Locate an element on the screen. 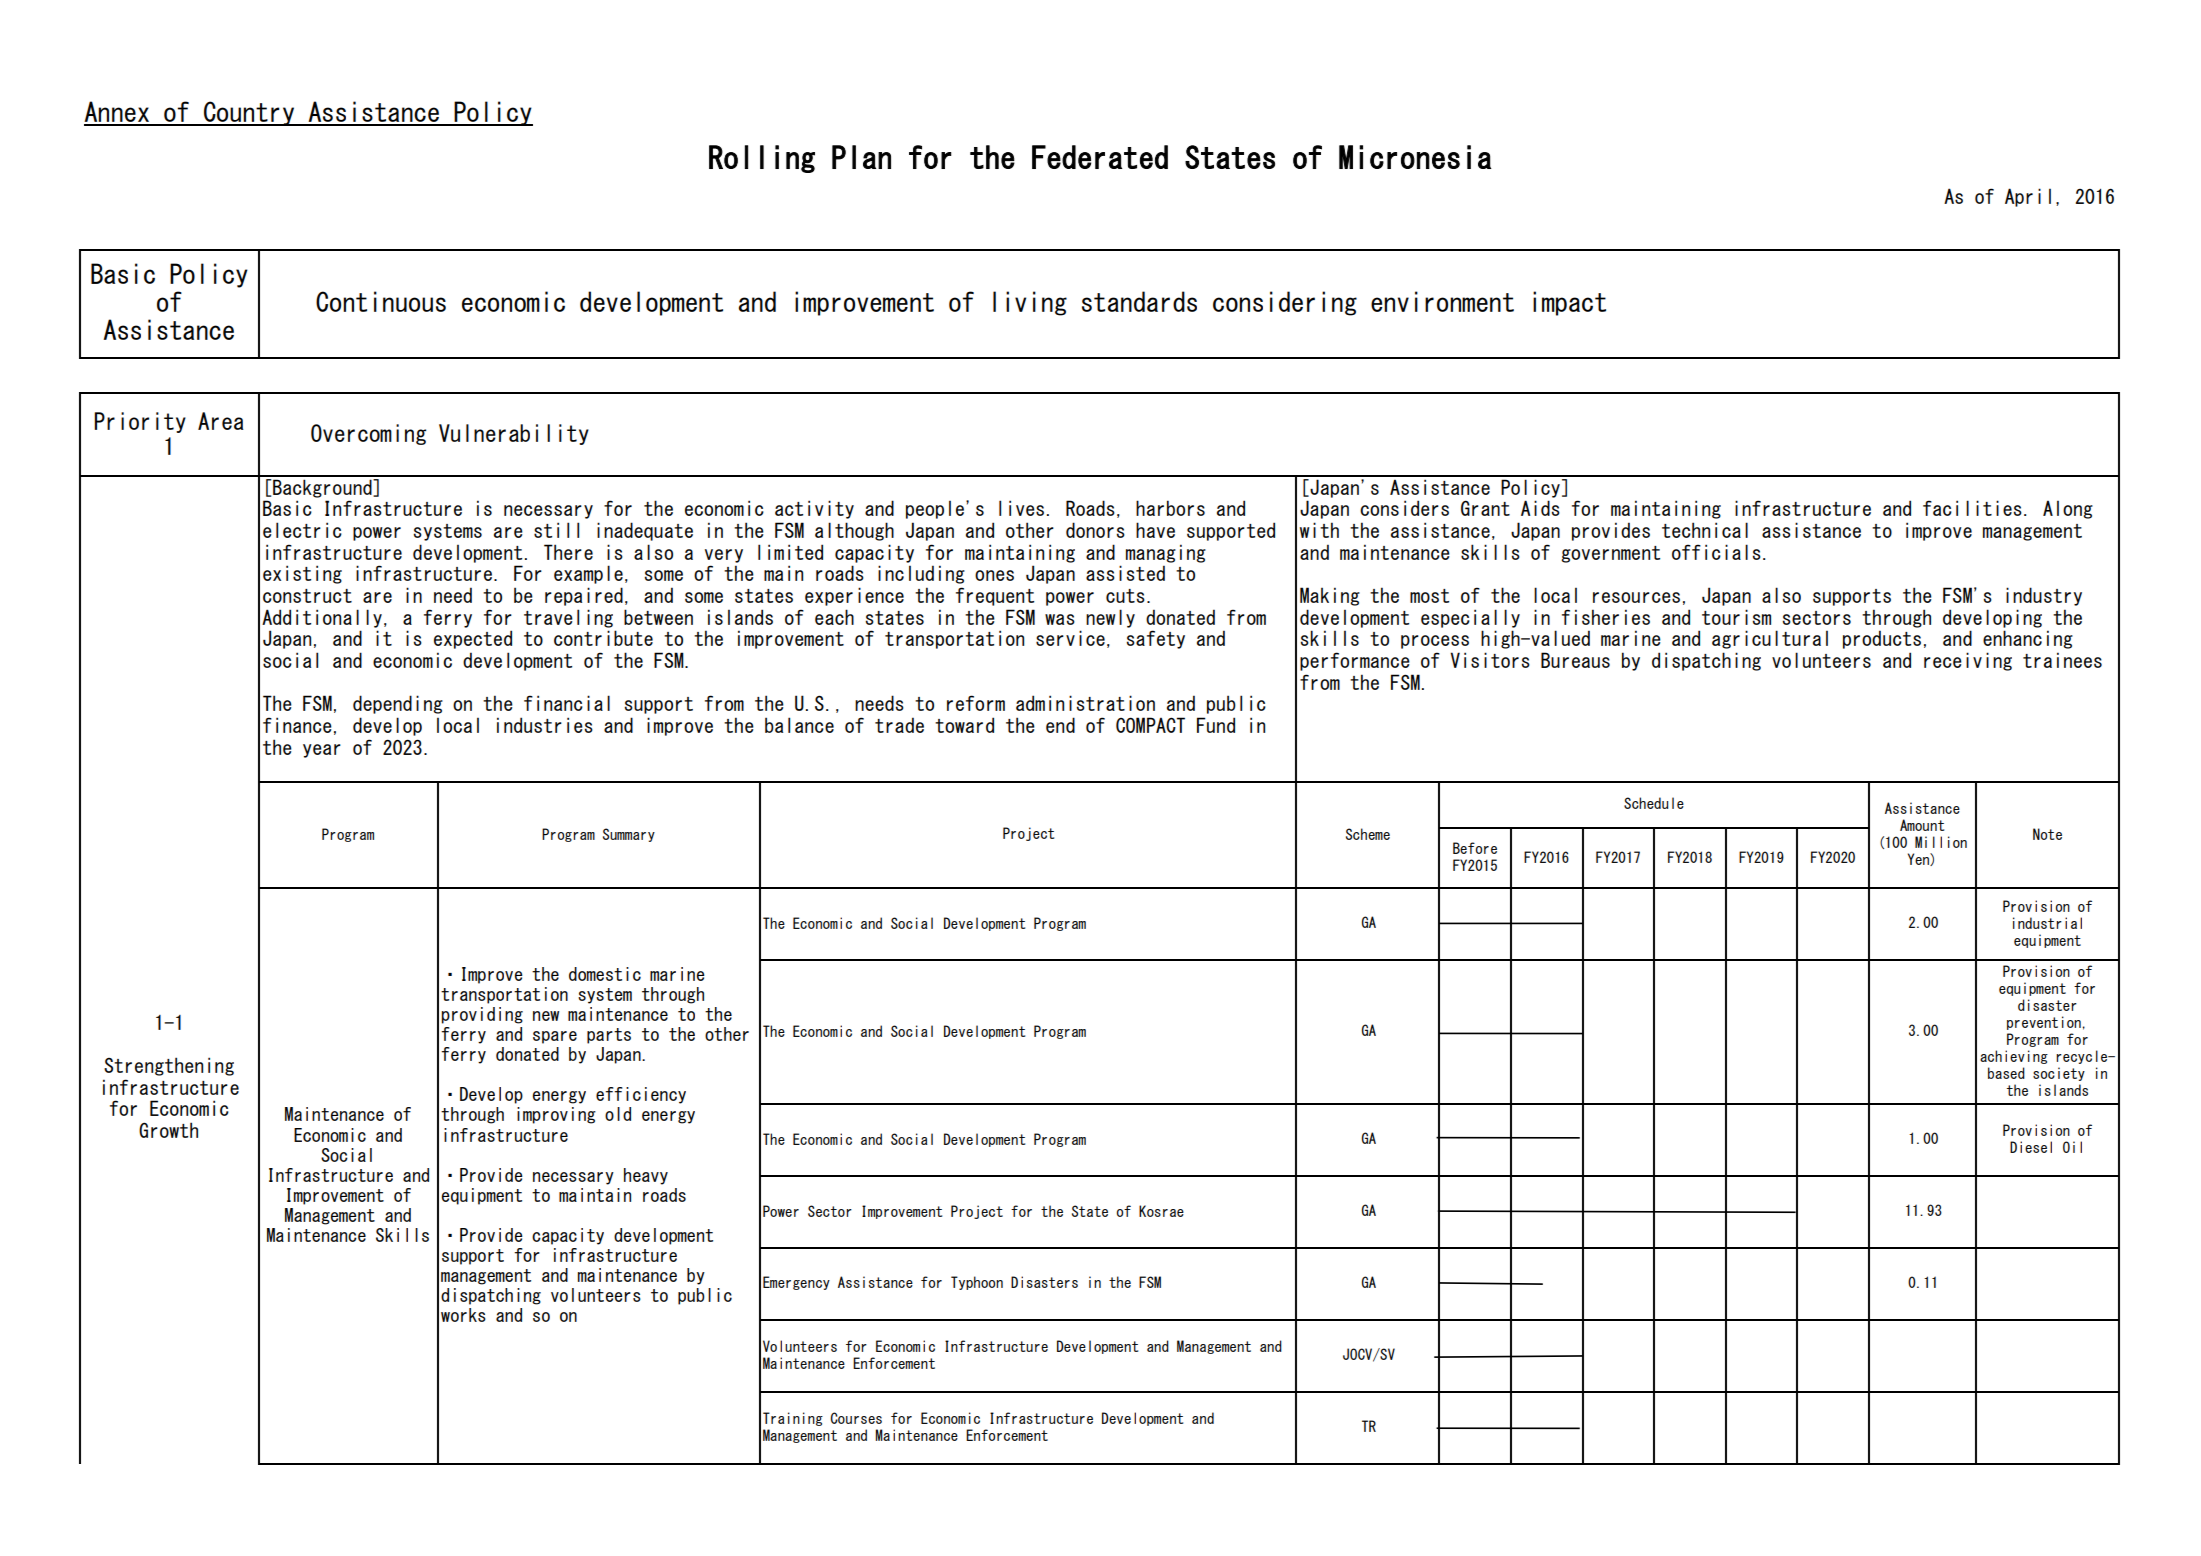 The height and width of the screenshot is (1556, 2201). works is located at coordinates (463, 1315).
